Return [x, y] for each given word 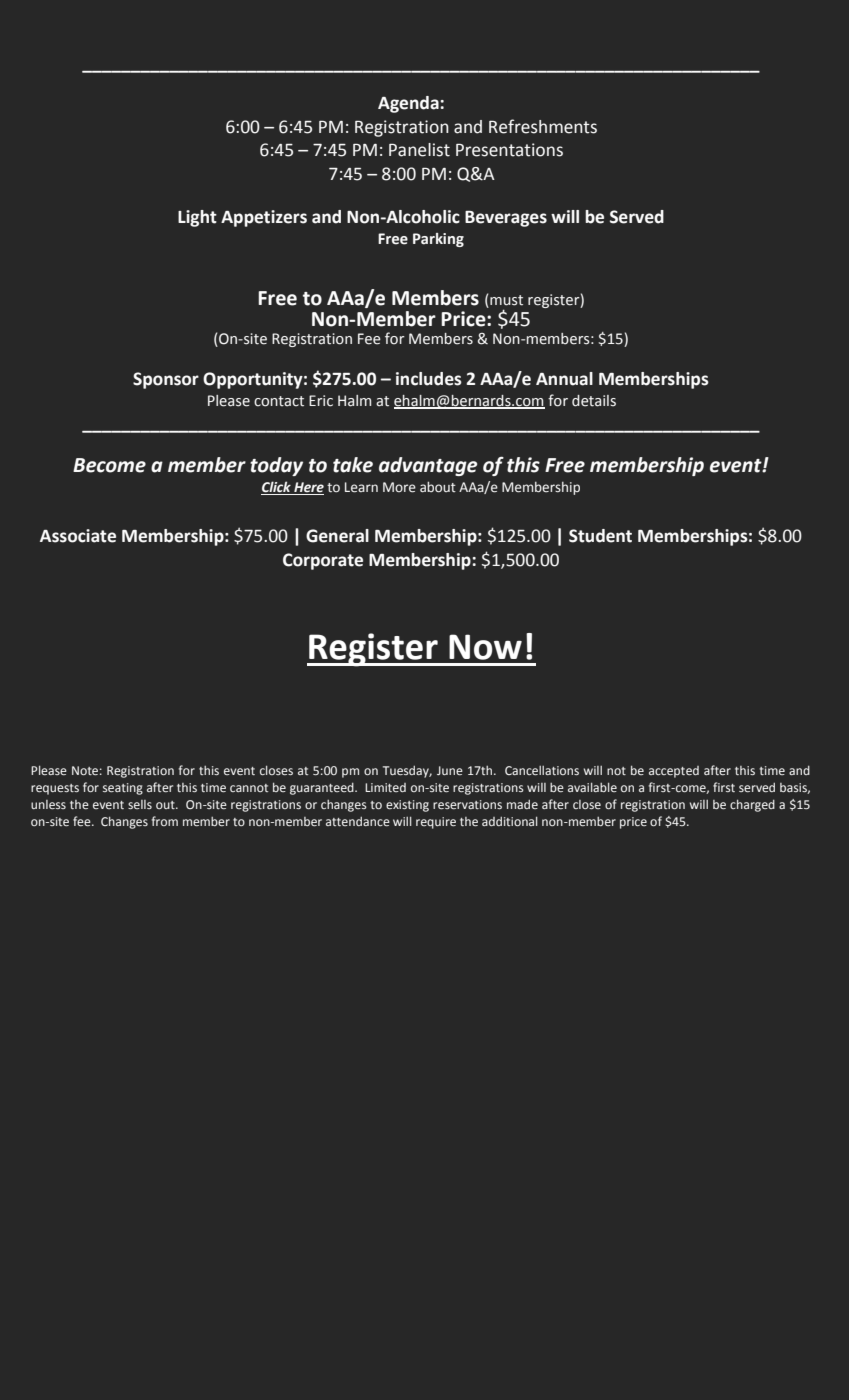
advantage [428, 466]
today [276, 466]
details [594, 401]
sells [140, 804]
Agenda [409, 104]
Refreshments [543, 126]
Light [197, 218]
